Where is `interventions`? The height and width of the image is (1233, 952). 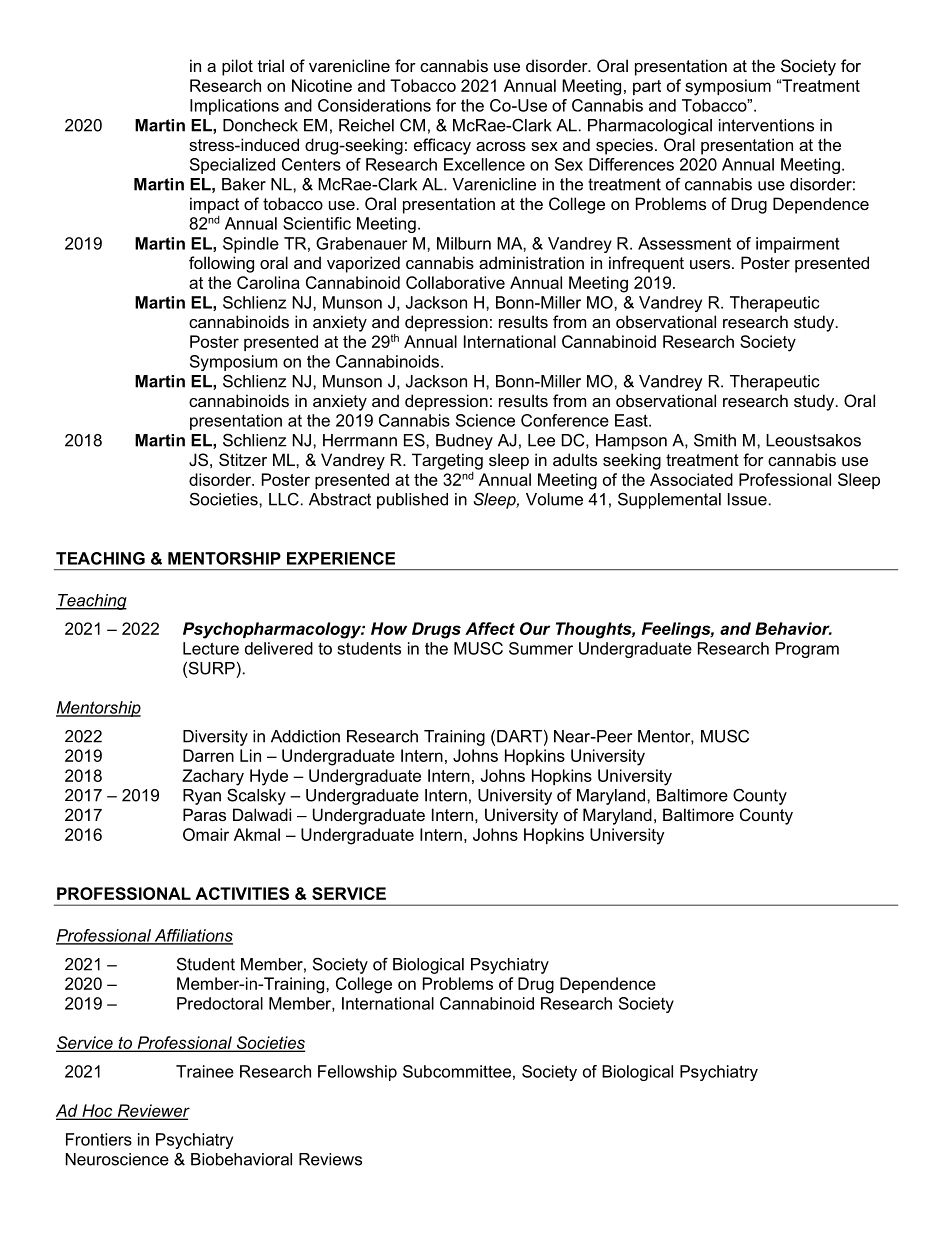 interventions is located at coordinates (766, 125).
